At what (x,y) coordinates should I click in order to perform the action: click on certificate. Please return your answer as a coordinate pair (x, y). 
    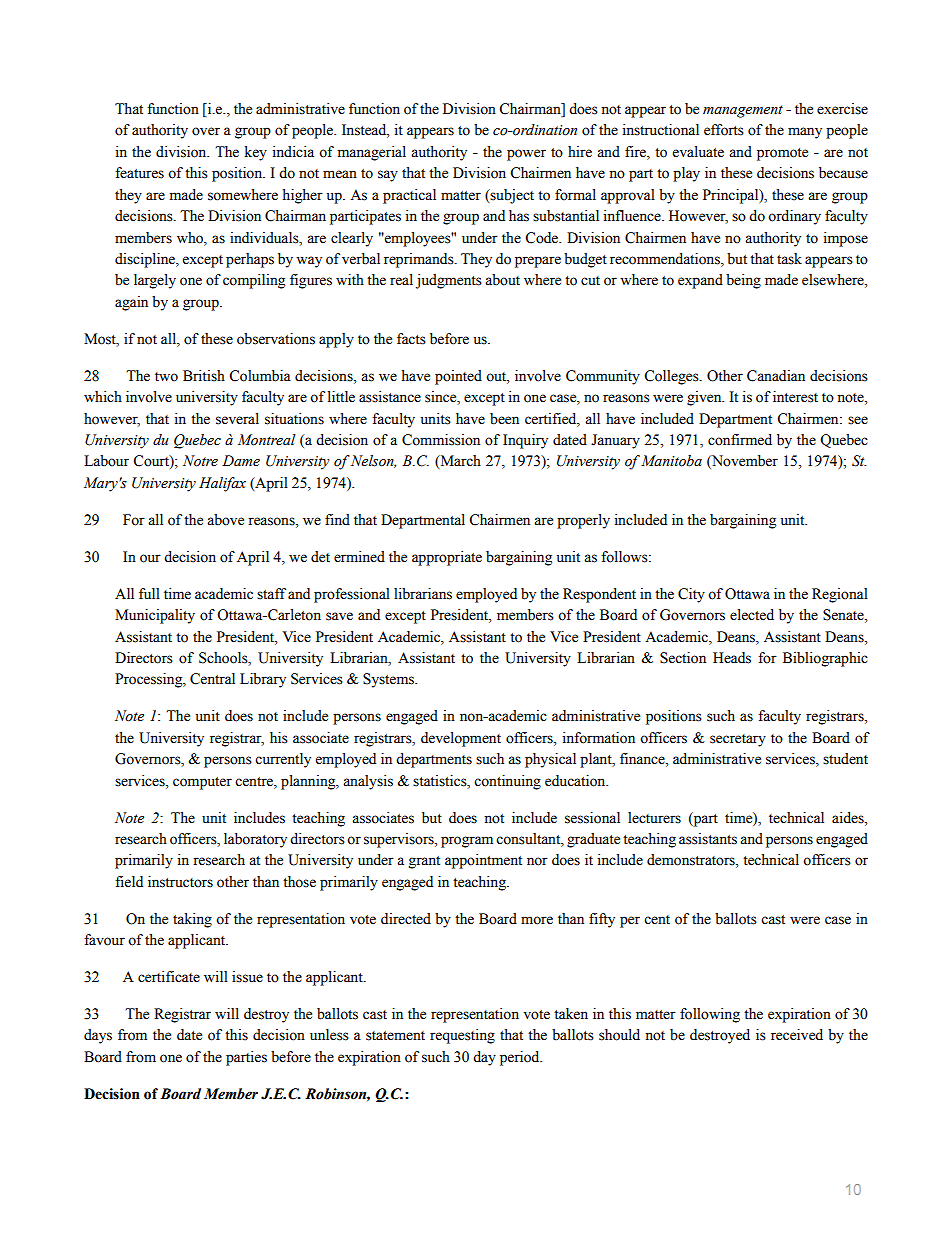
    Looking at the image, I should click on (169, 977).
